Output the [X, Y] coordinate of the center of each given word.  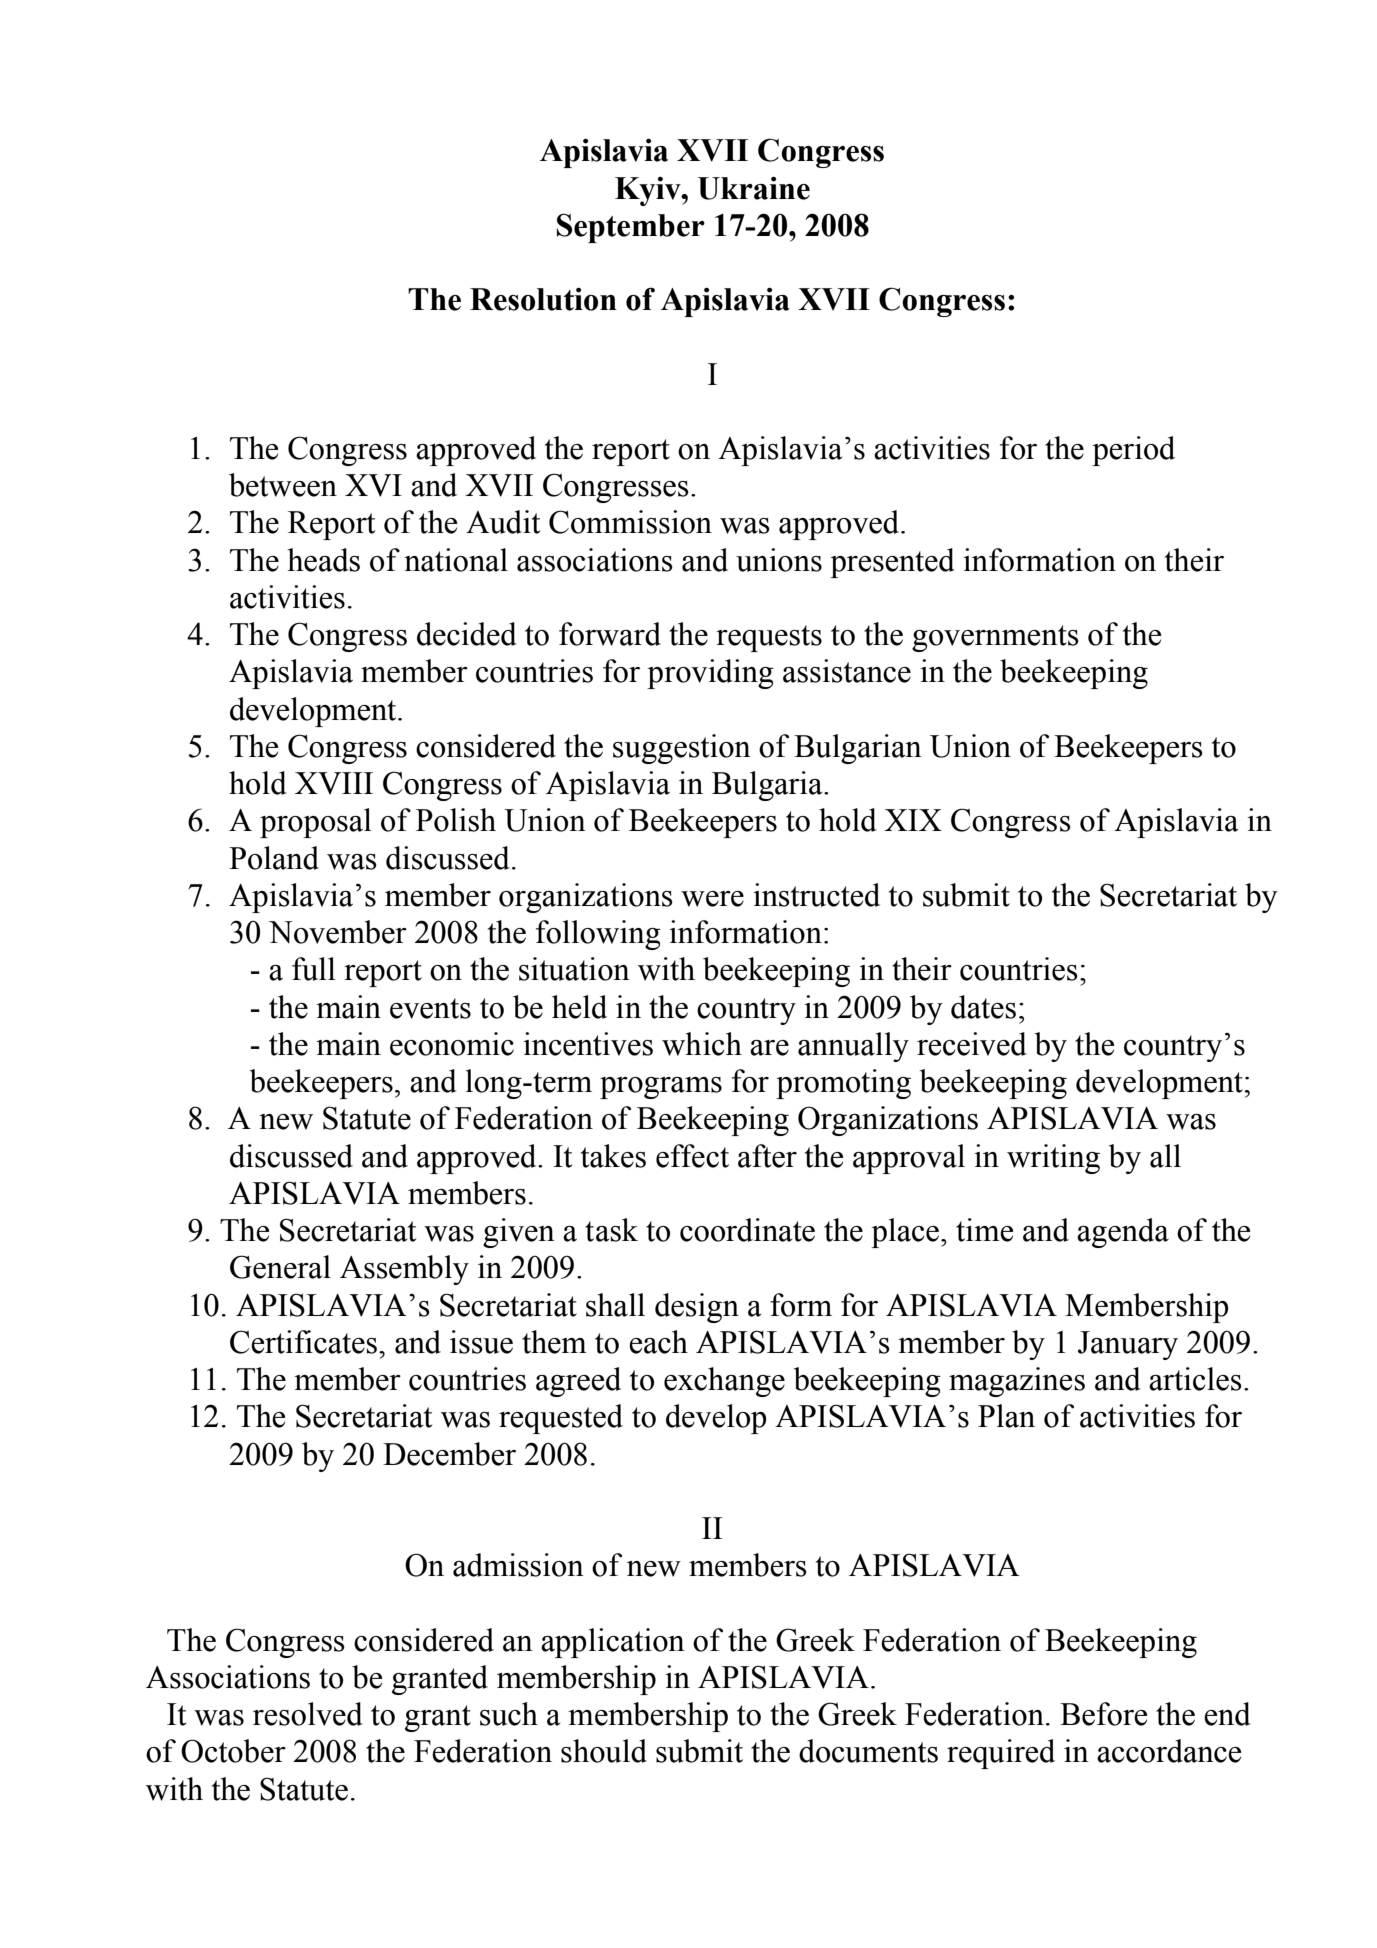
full [314, 969]
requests [769, 638]
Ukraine [754, 188]
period [1133, 451]
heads [324, 560]
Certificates [305, 1342]
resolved [308, 1714]
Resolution [543, 299]
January [1128, 1345]
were [712, 899]
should [604, 1751]
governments [995, 638]
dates [983, 1007]
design [697, 1308]
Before [1103, 1714]
